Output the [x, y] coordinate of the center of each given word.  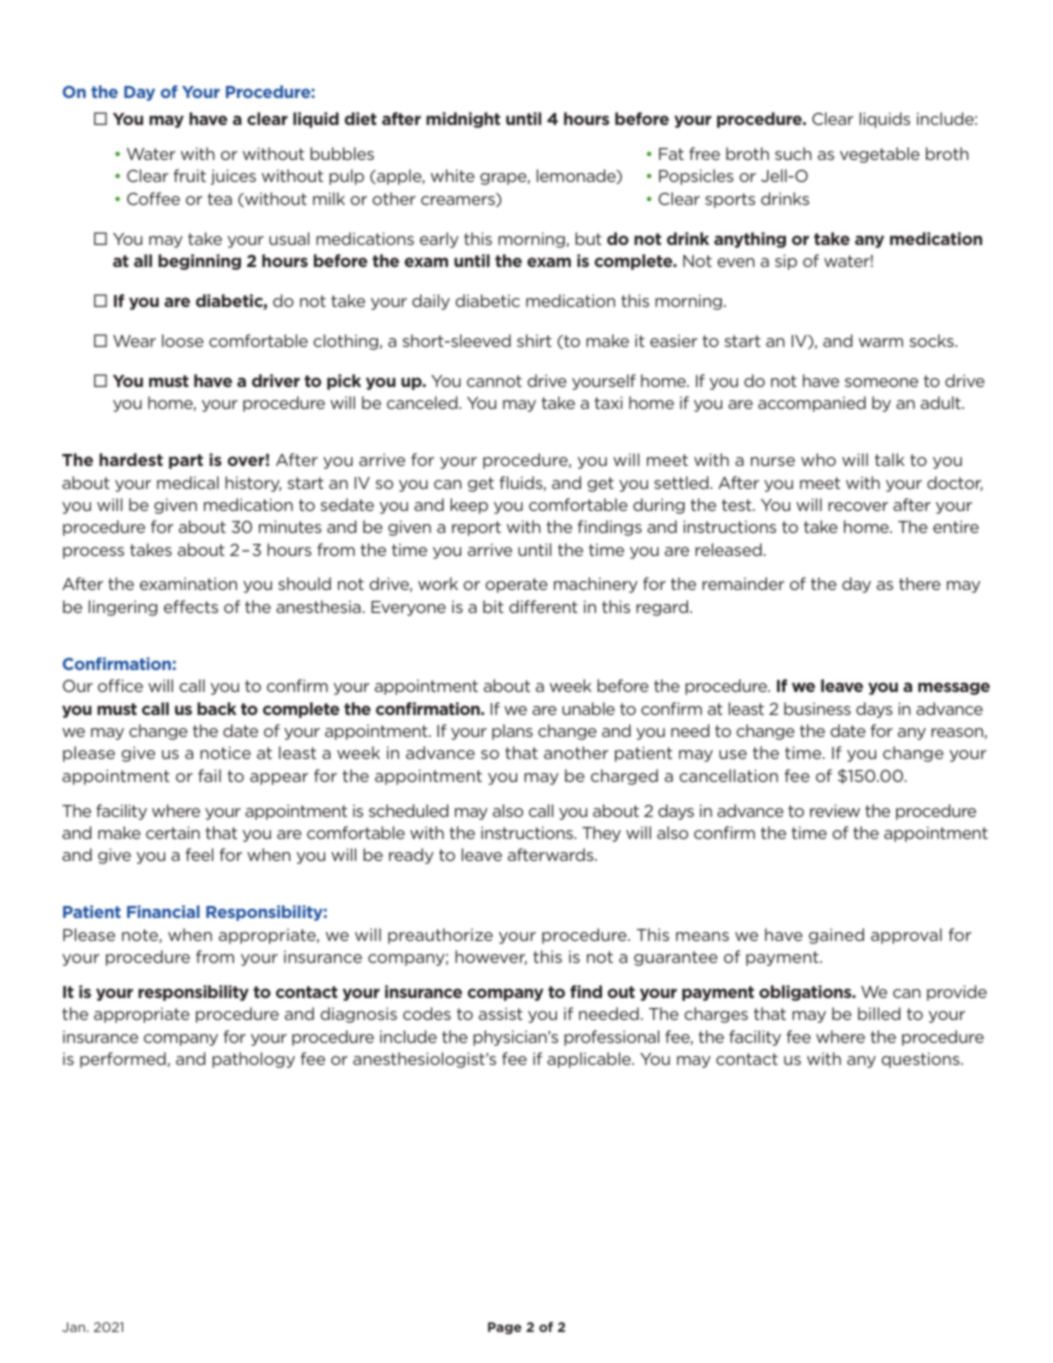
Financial [163, 911]
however [491, 957]
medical [188, 482]
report [476, 528]
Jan [73, 1327]
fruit [190, 175]
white [453, 175]
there [920, 583]
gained [836, 936]
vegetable [880, 155]
